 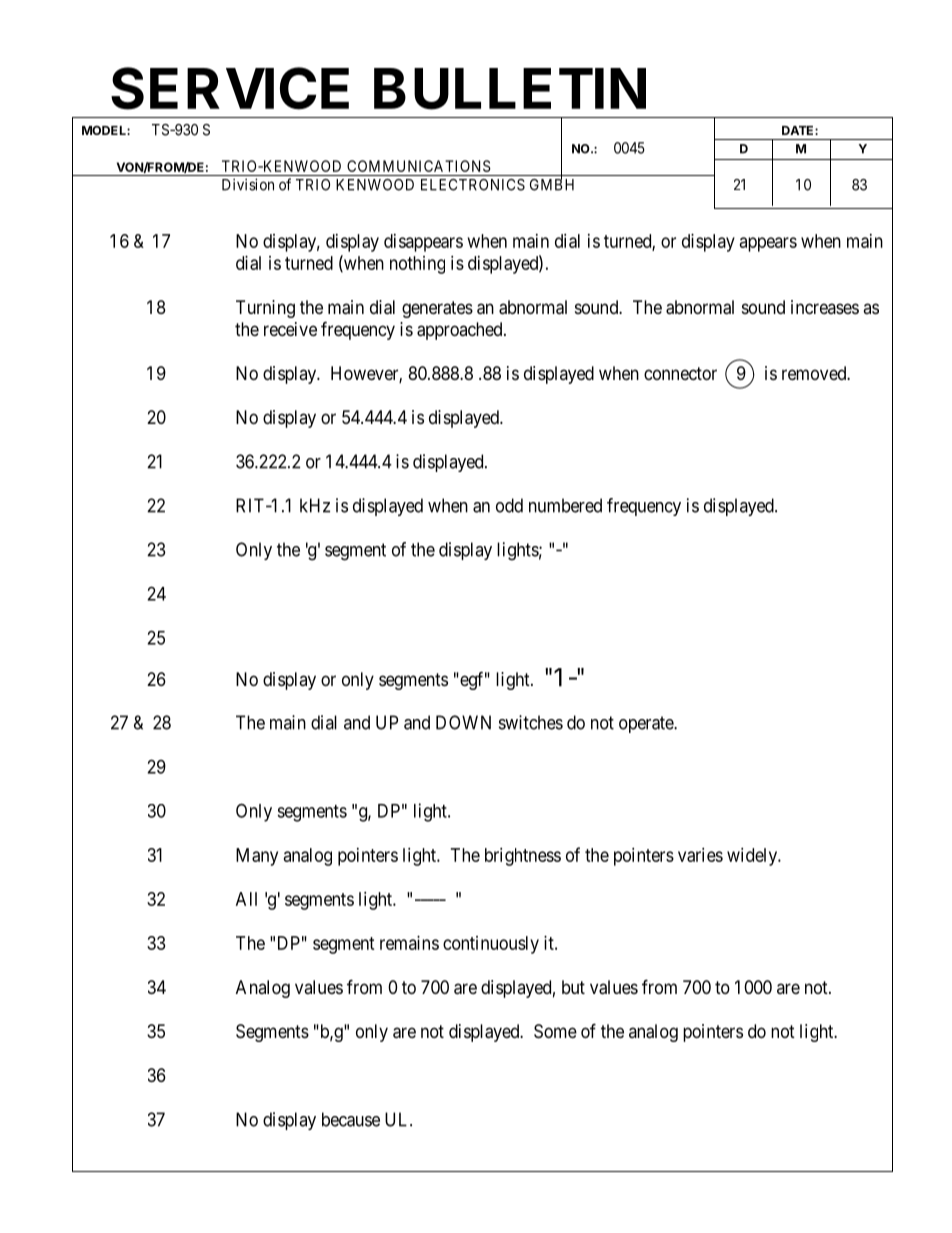 I want to click on SERVICE, so click(x=230, y=88).
